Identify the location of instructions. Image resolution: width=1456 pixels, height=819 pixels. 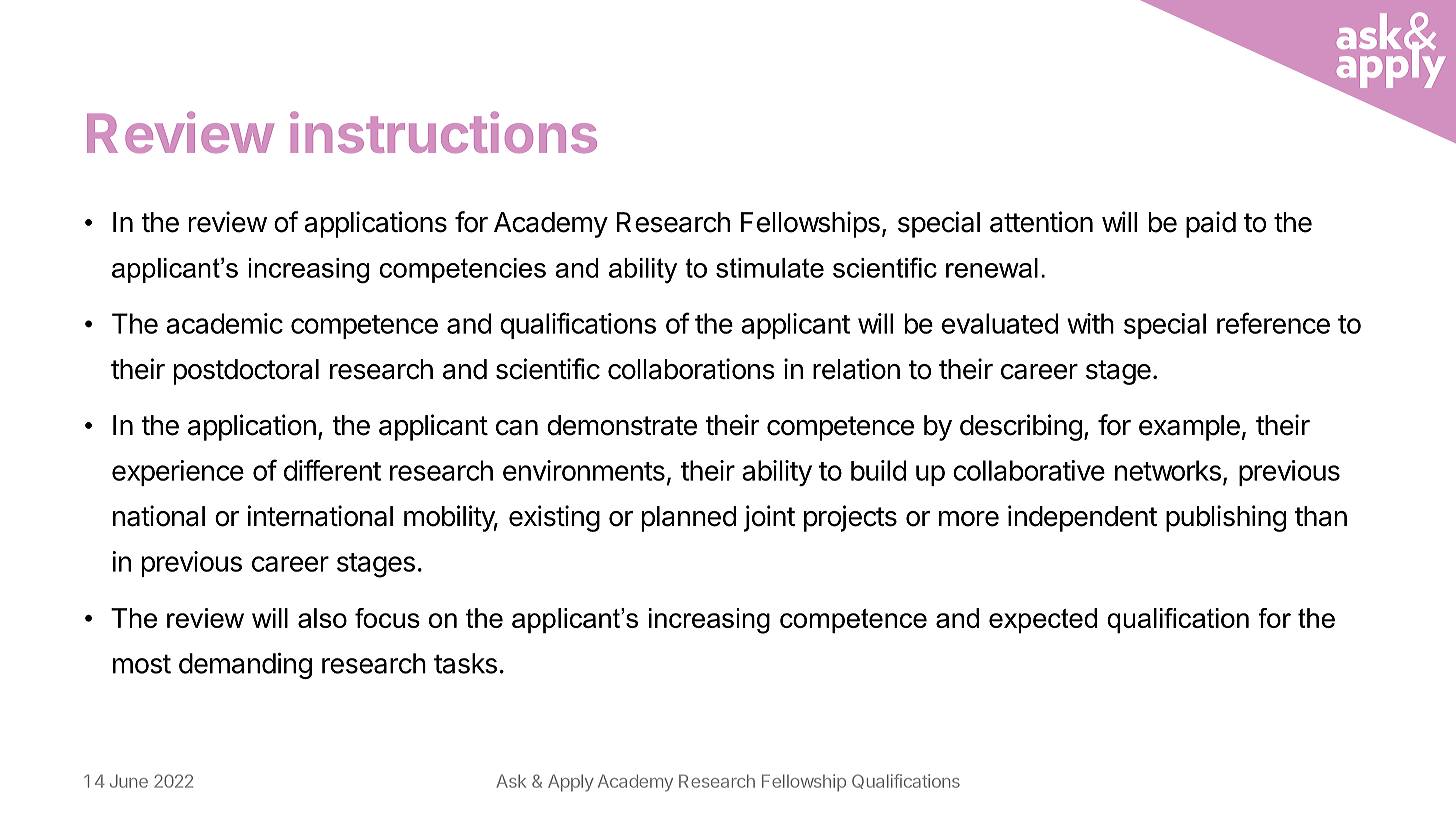
(443, 132).
